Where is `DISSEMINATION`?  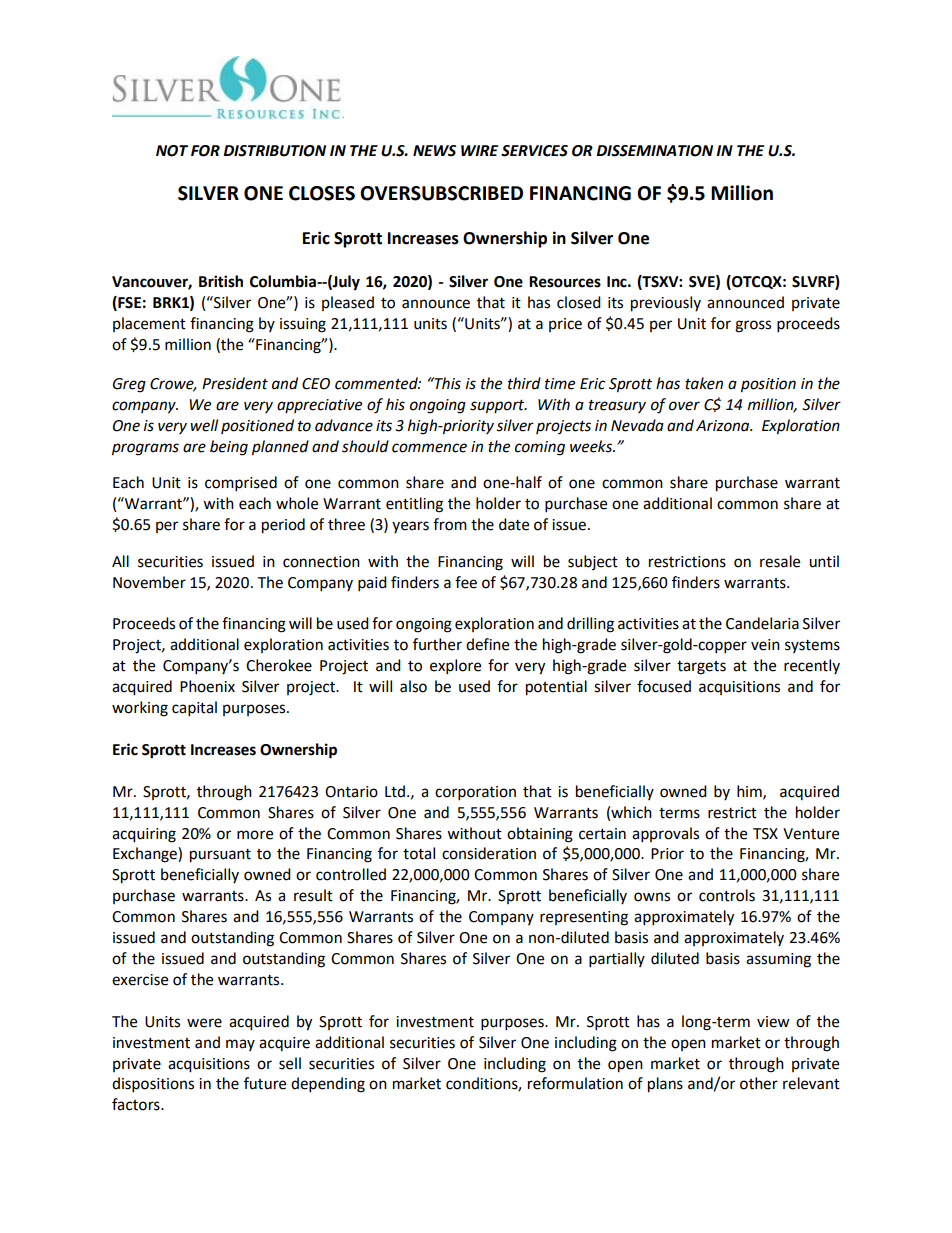
DISSEMINATION is located at coordinates (654, 151).
